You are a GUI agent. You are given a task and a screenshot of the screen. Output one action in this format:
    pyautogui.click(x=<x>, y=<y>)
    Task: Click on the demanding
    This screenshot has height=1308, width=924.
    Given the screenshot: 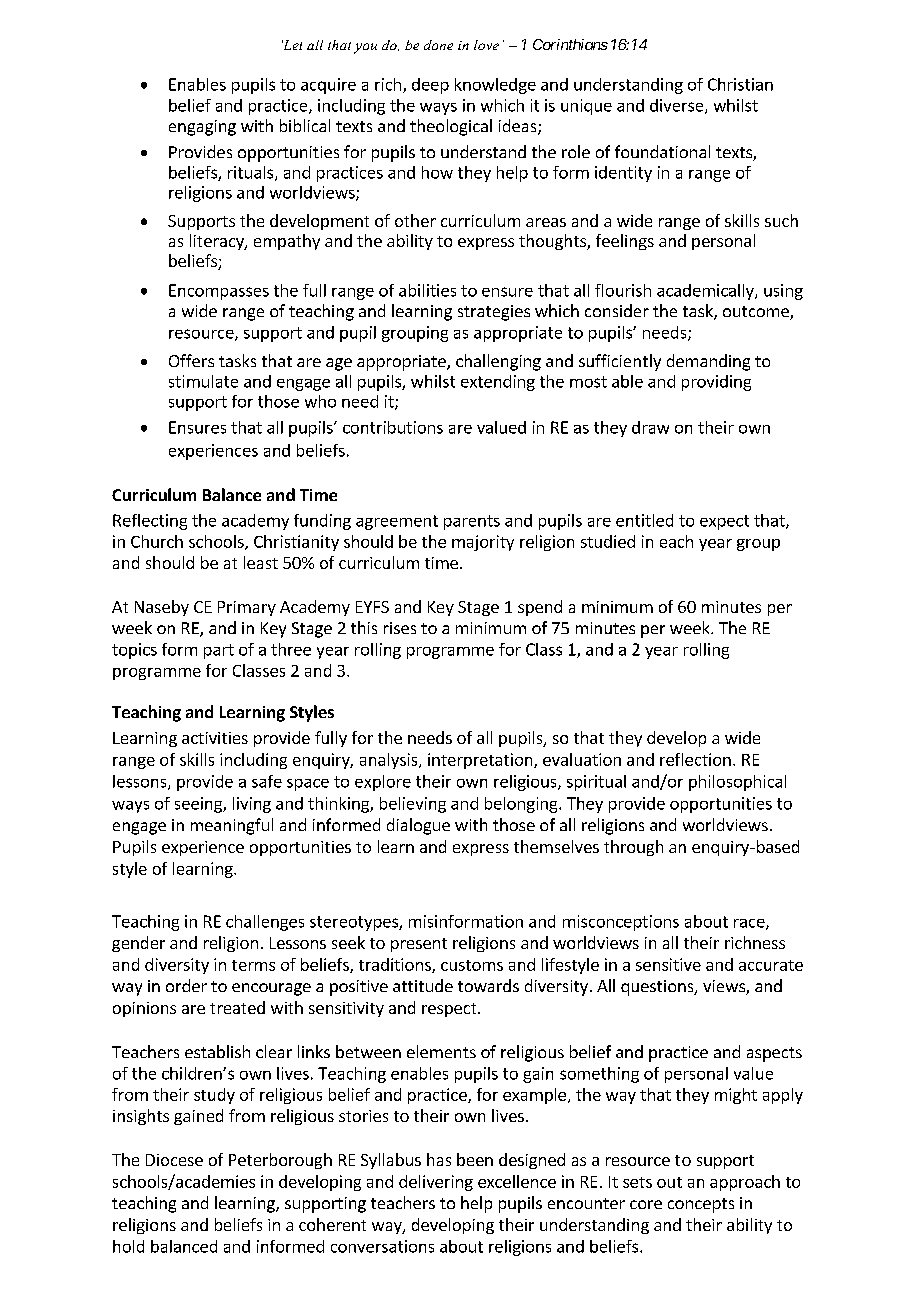 What is the action you would take?
    pyautogui.click(x=708, y=362)
